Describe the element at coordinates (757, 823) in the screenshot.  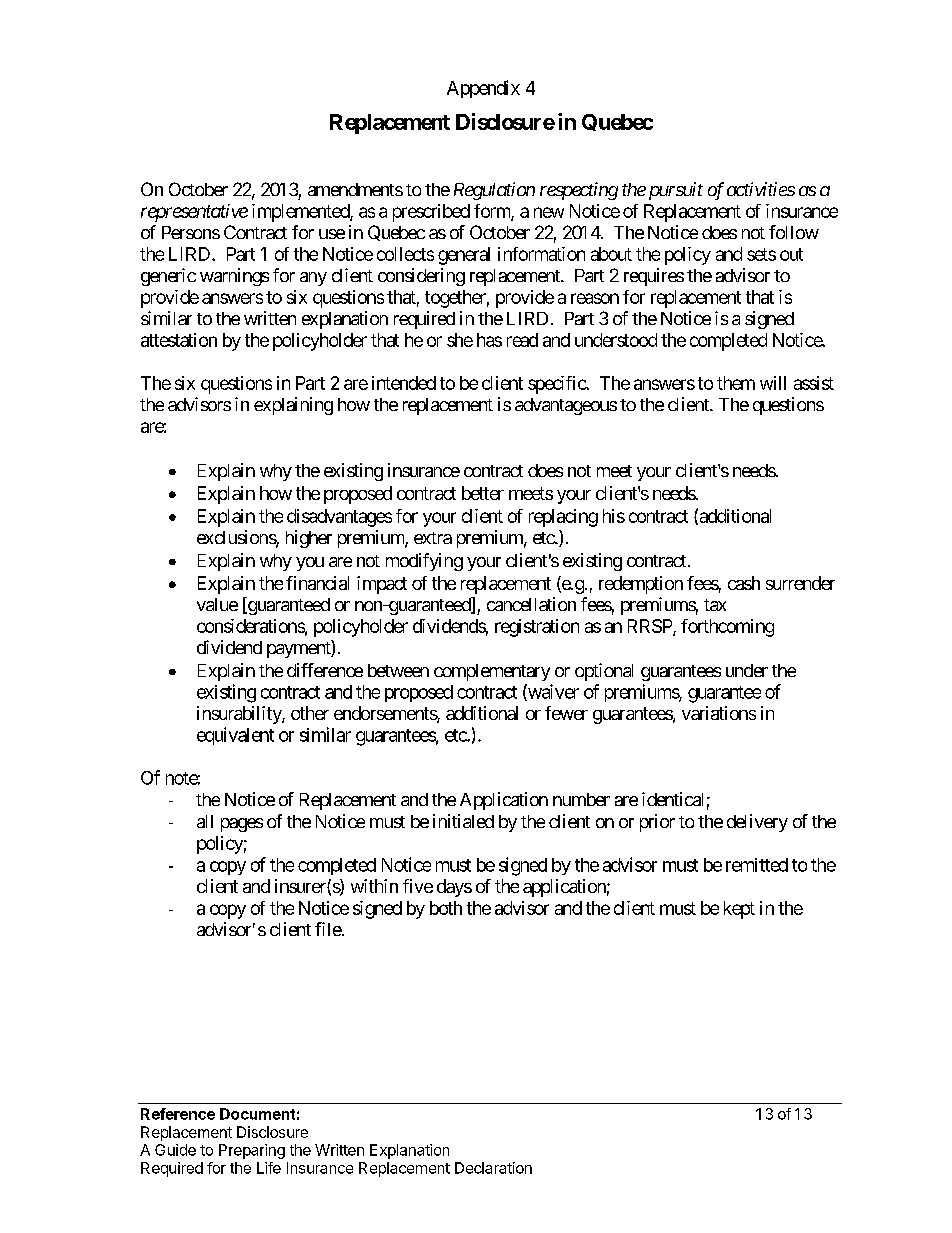
I see `delivery` at that location.
